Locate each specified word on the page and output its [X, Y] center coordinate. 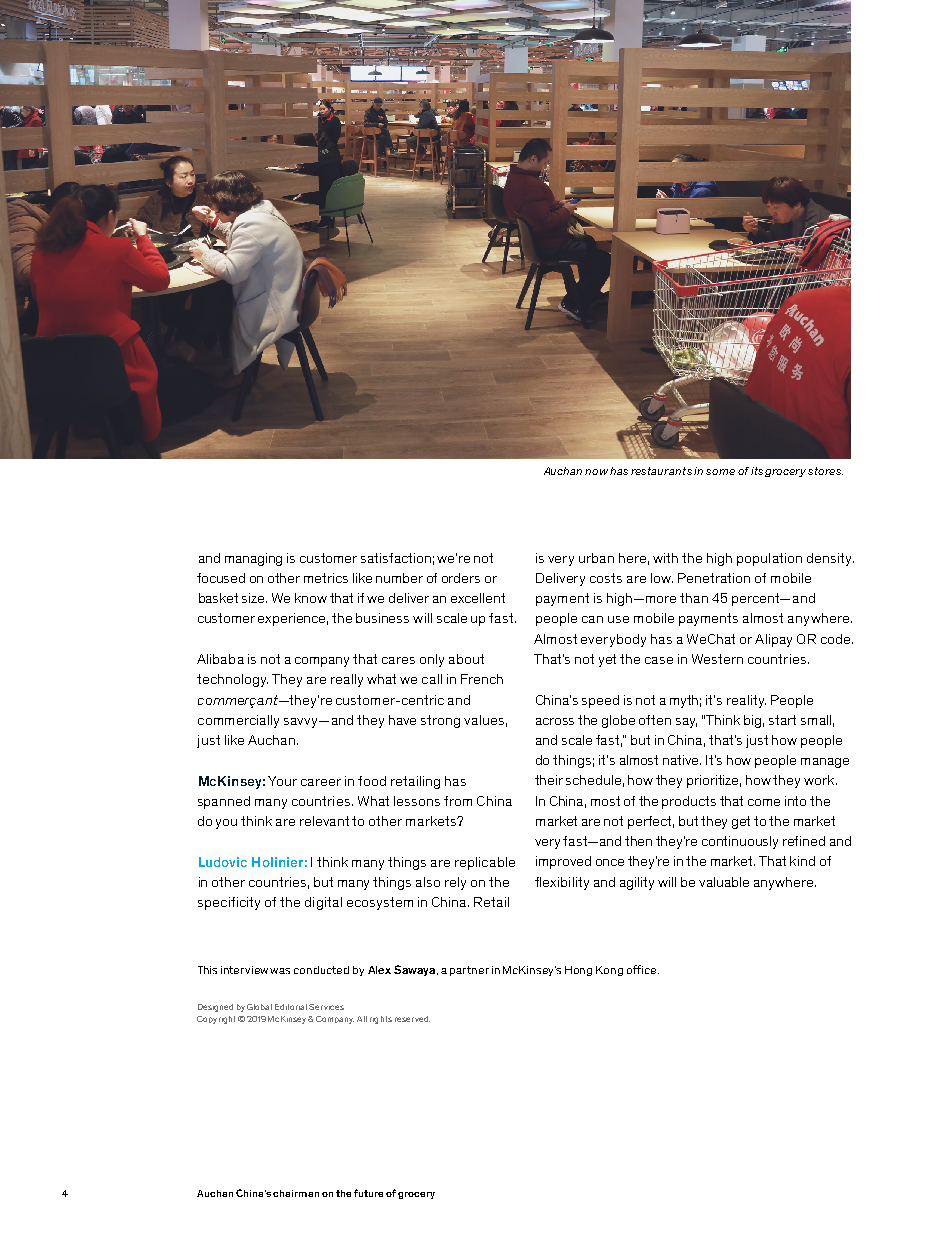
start [782, 720]
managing [253, 559]
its [757, 471]
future [368, 1193]
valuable [724, 882]
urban [596, 558]
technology [232, 680]
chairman [296, 1193]
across [555, 721]
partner [469, 971]
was [280, 971]
